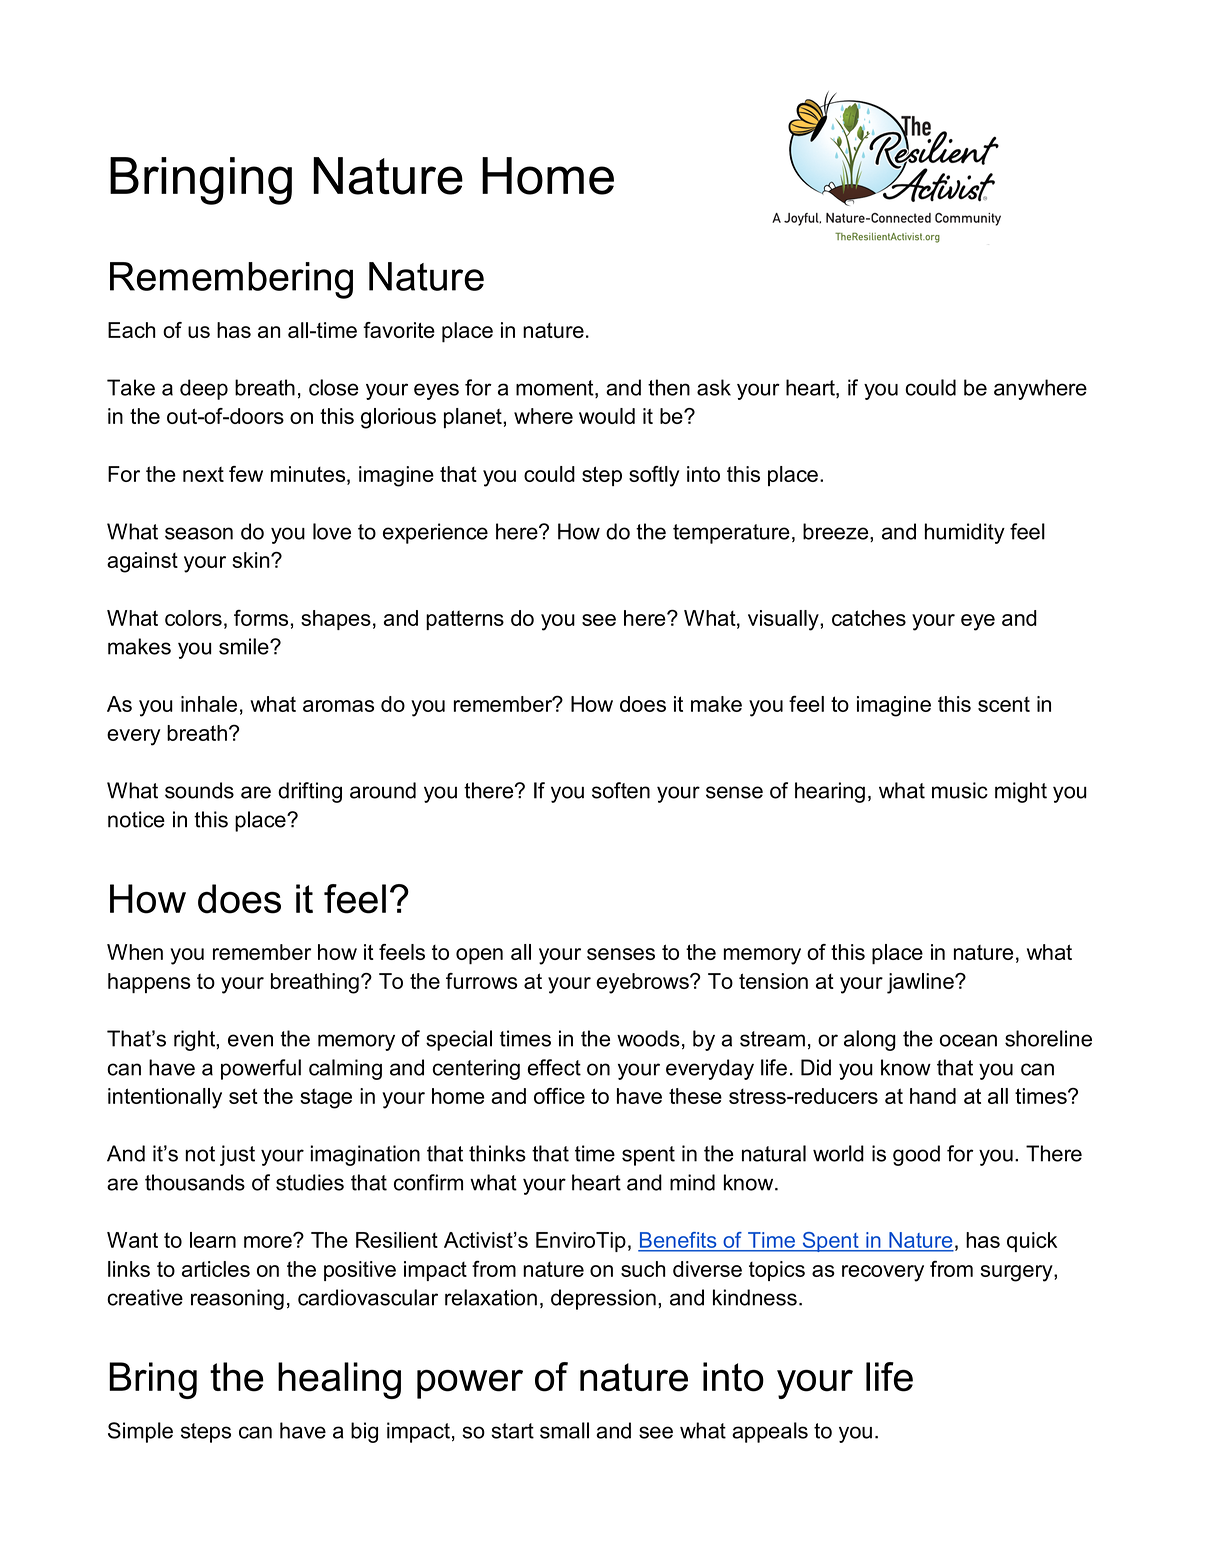 The height and width of the screenshot is (1568, 1212). Describe the element at coordinates (869, 618) in the screenshot. I see `catches` at that location.
